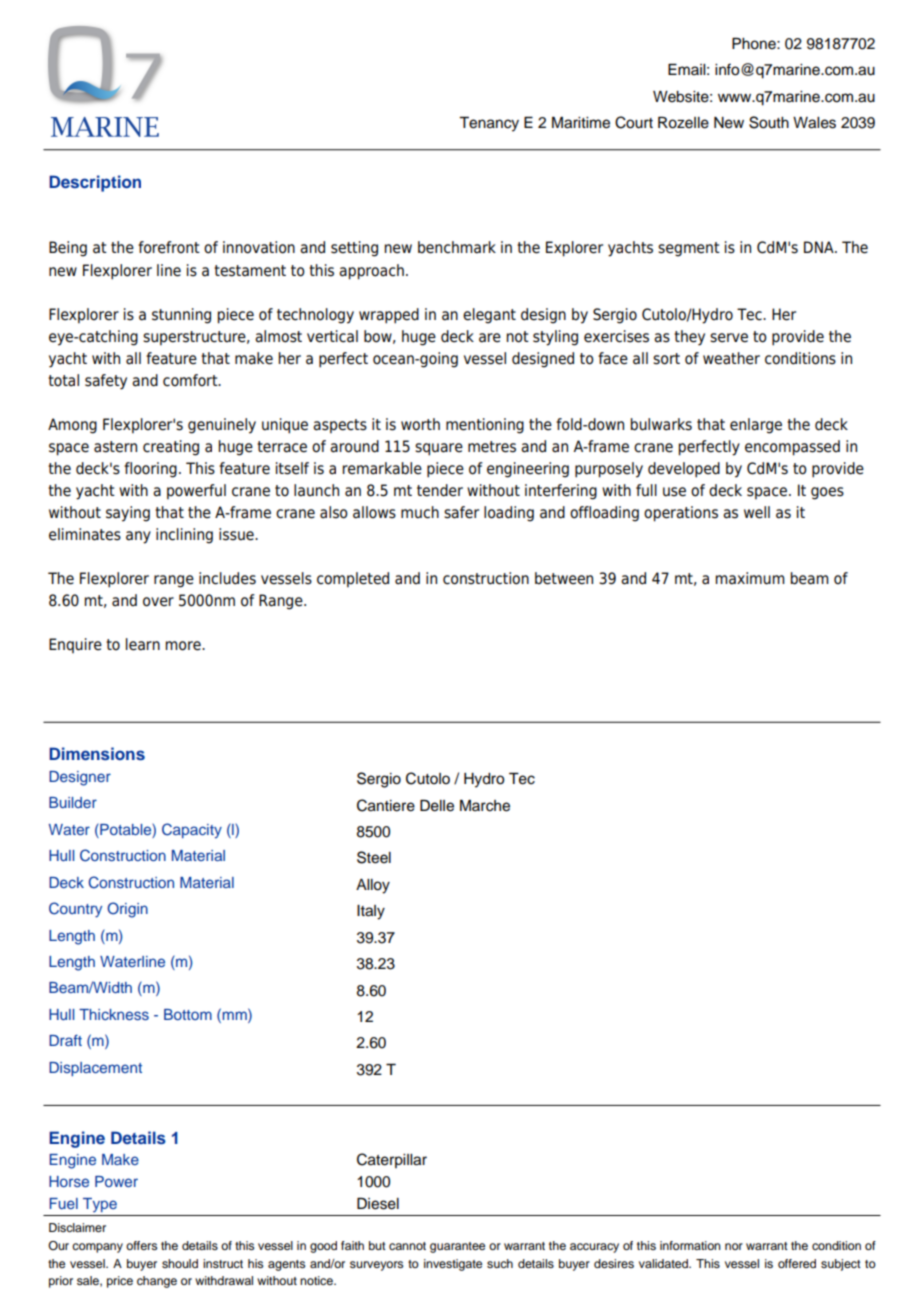 The height and width of the screenshot is (1308, 924). Describe the element at coordinates (143, 644) in the screenshot. I see `learn` at that location.
